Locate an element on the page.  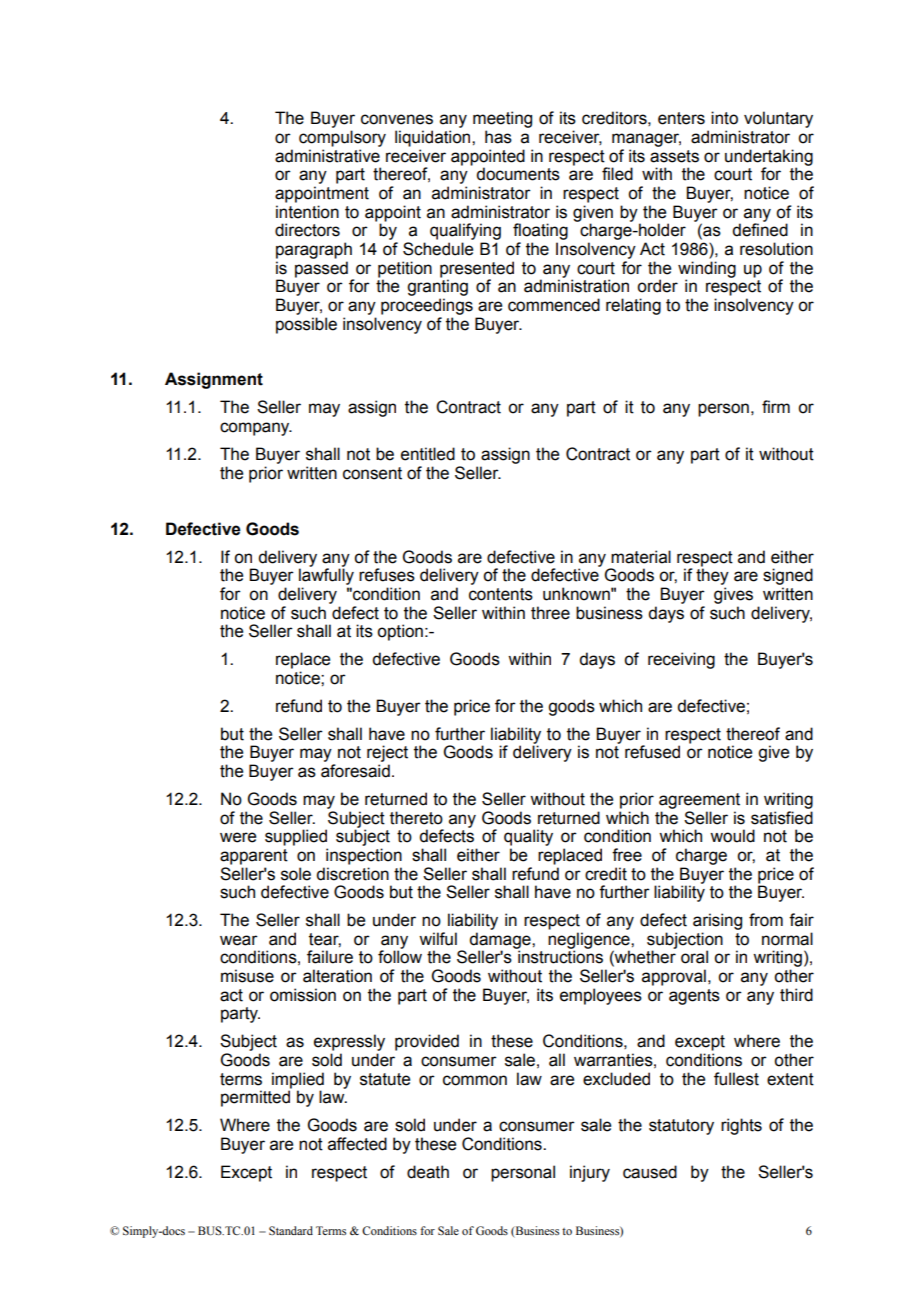
omission is located at coordinates (303, 995).
